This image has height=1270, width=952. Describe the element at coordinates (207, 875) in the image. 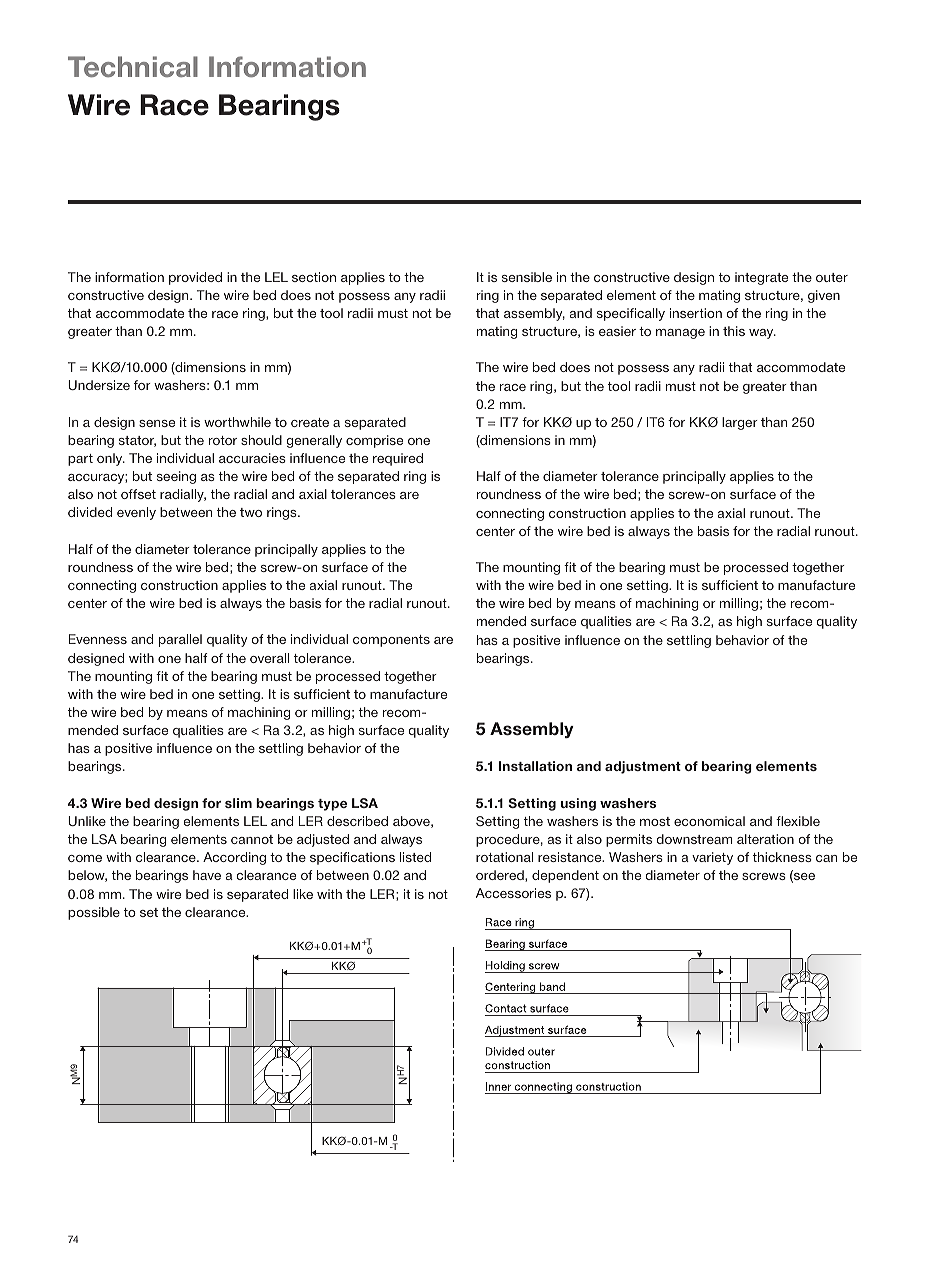

I see `have` at that location.
